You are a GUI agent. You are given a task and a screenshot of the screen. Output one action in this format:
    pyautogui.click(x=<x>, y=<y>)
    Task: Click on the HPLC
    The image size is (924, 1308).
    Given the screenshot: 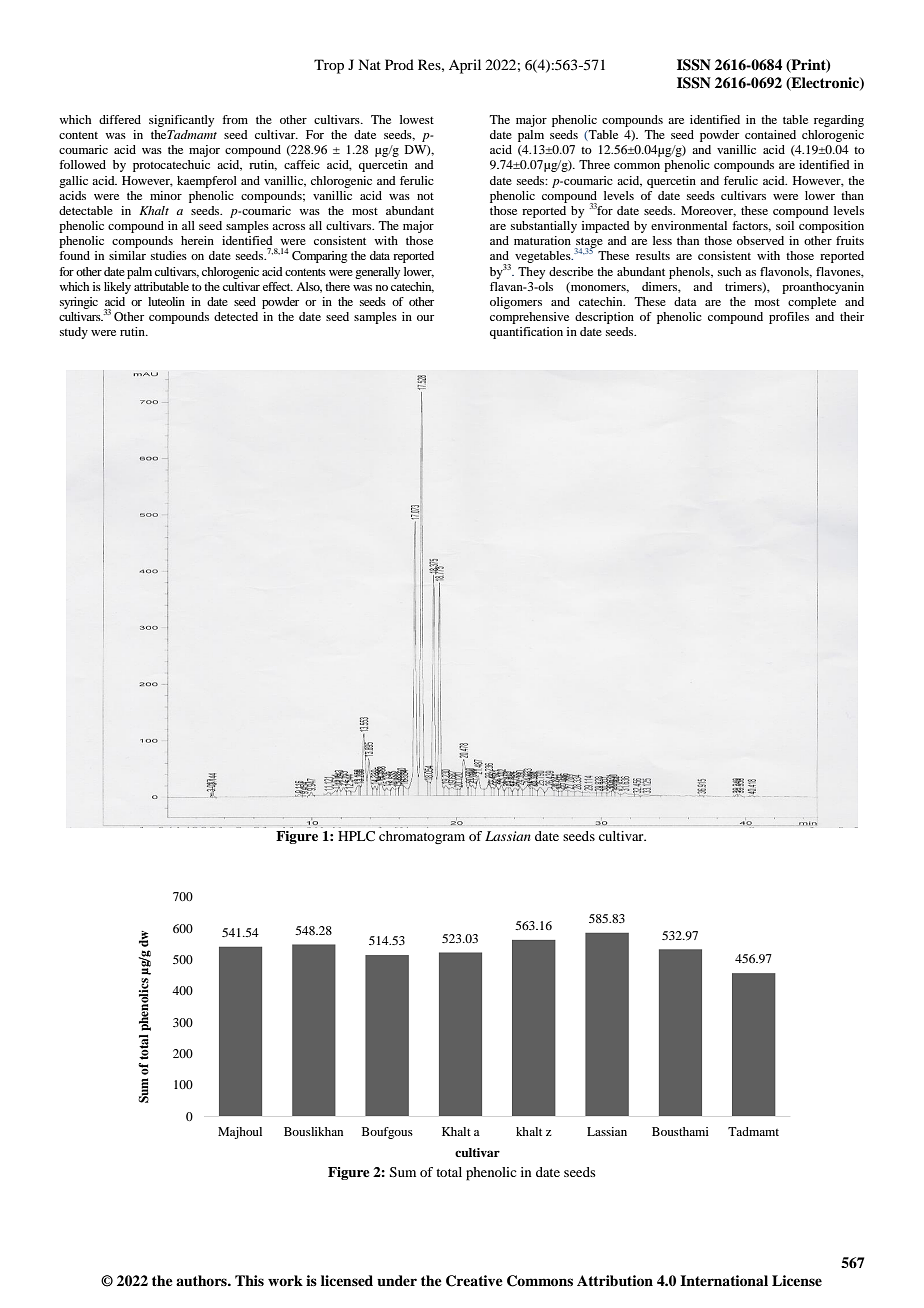 What is the action you would take?
    pyautogui.click(x=356, y=836)
